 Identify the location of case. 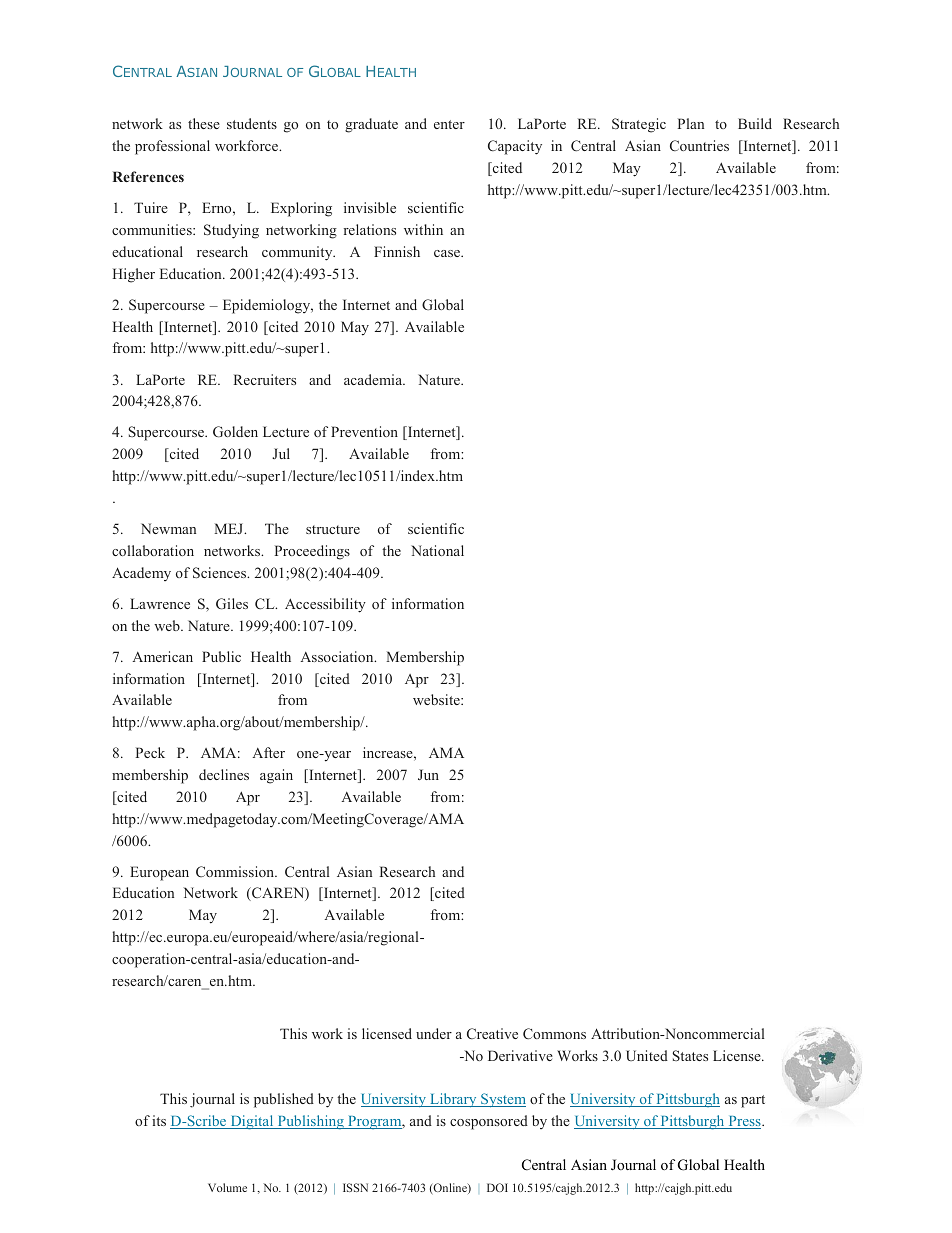
(448, 253).
